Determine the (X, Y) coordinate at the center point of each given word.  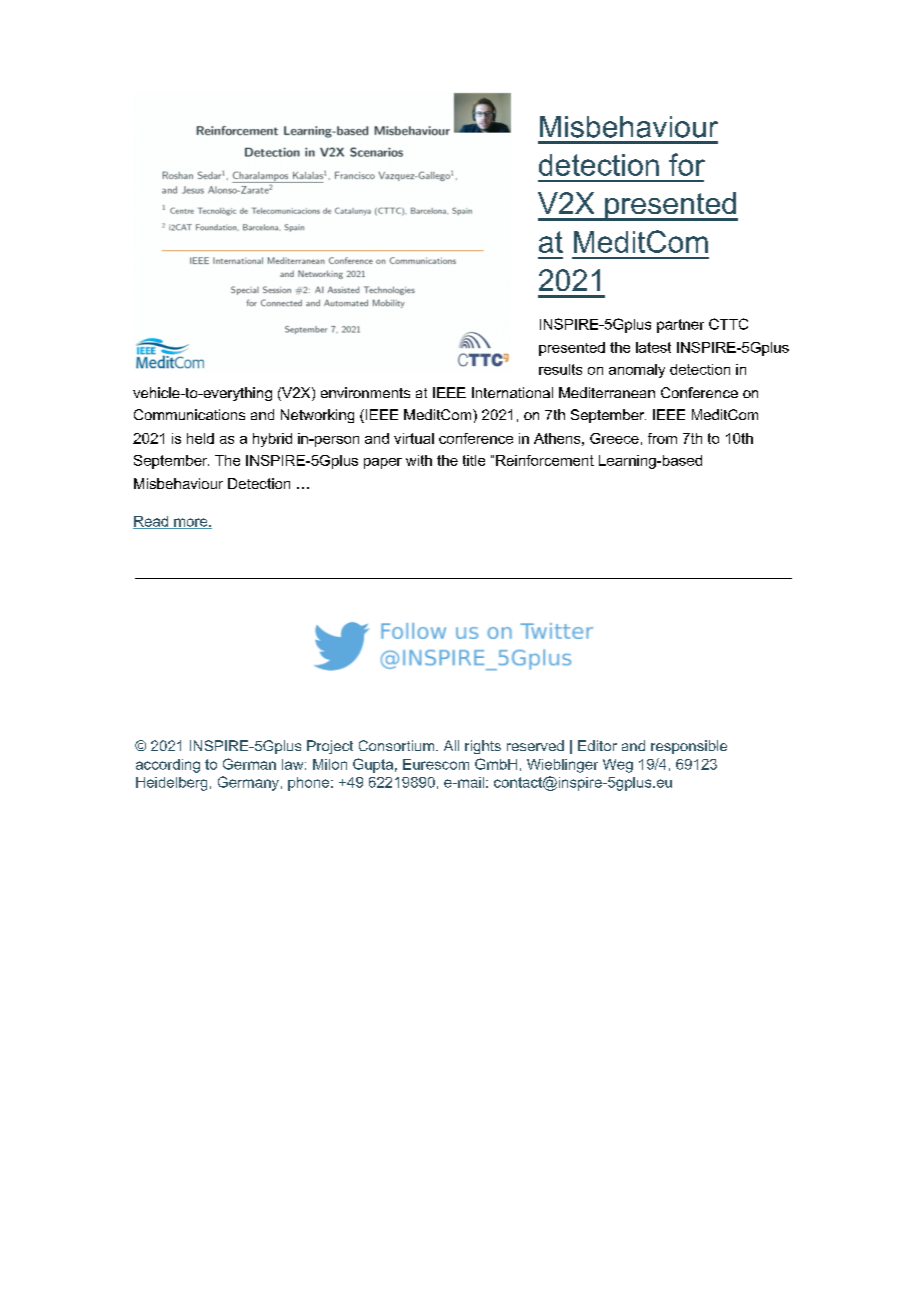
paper (383, 463)
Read (152, 522)
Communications (189, 414)
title (474, 460)
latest (653, 347)
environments (365, 392)
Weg (618, 766)
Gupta (373, 765)
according (168, 766)
